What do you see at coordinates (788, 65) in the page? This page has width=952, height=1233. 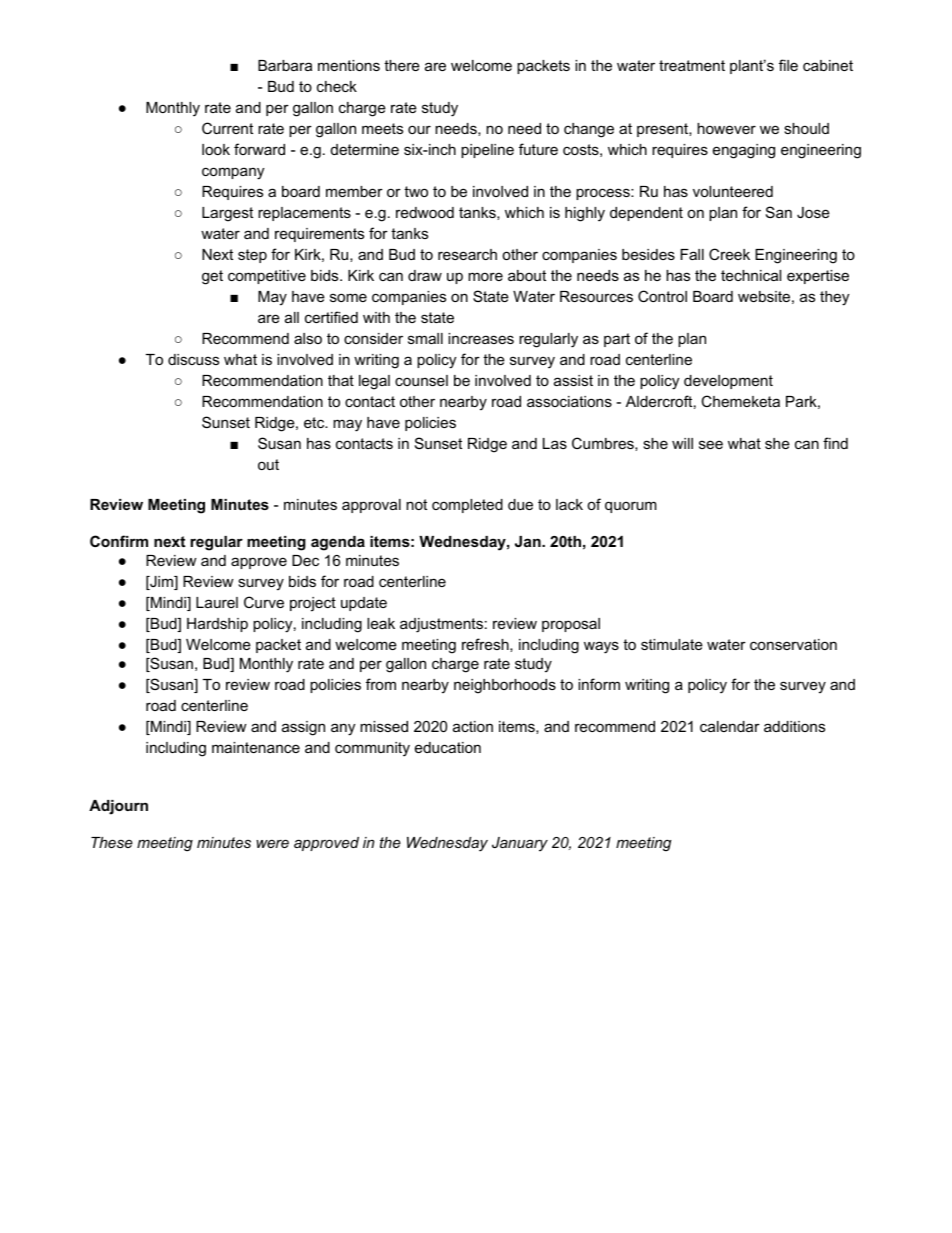 I see `file` at bounding box center [788, 65].
